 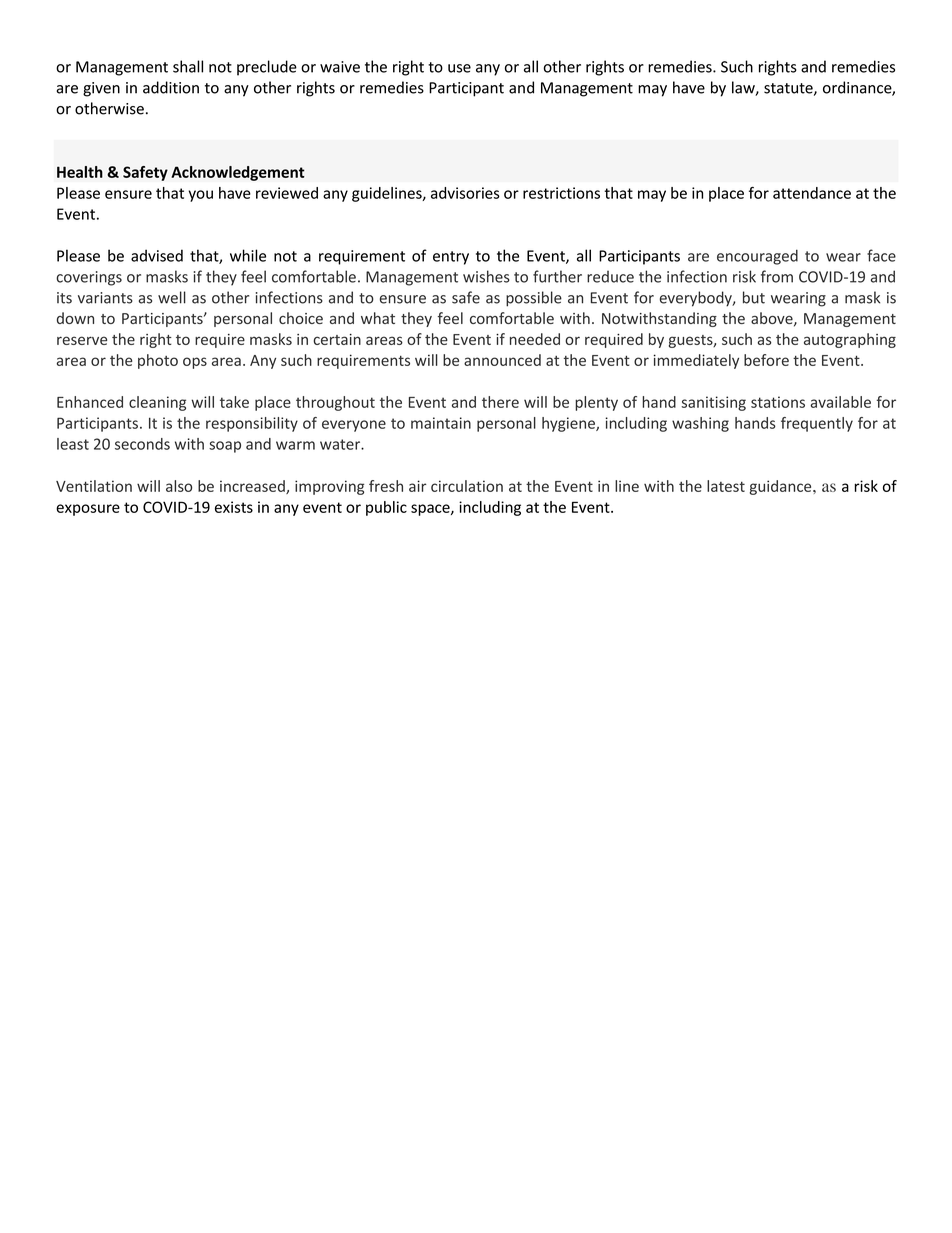 What do you see at coordinates (757, 257) in the screenshot?
I see `encouraged` at bounding box center [757, 257].
